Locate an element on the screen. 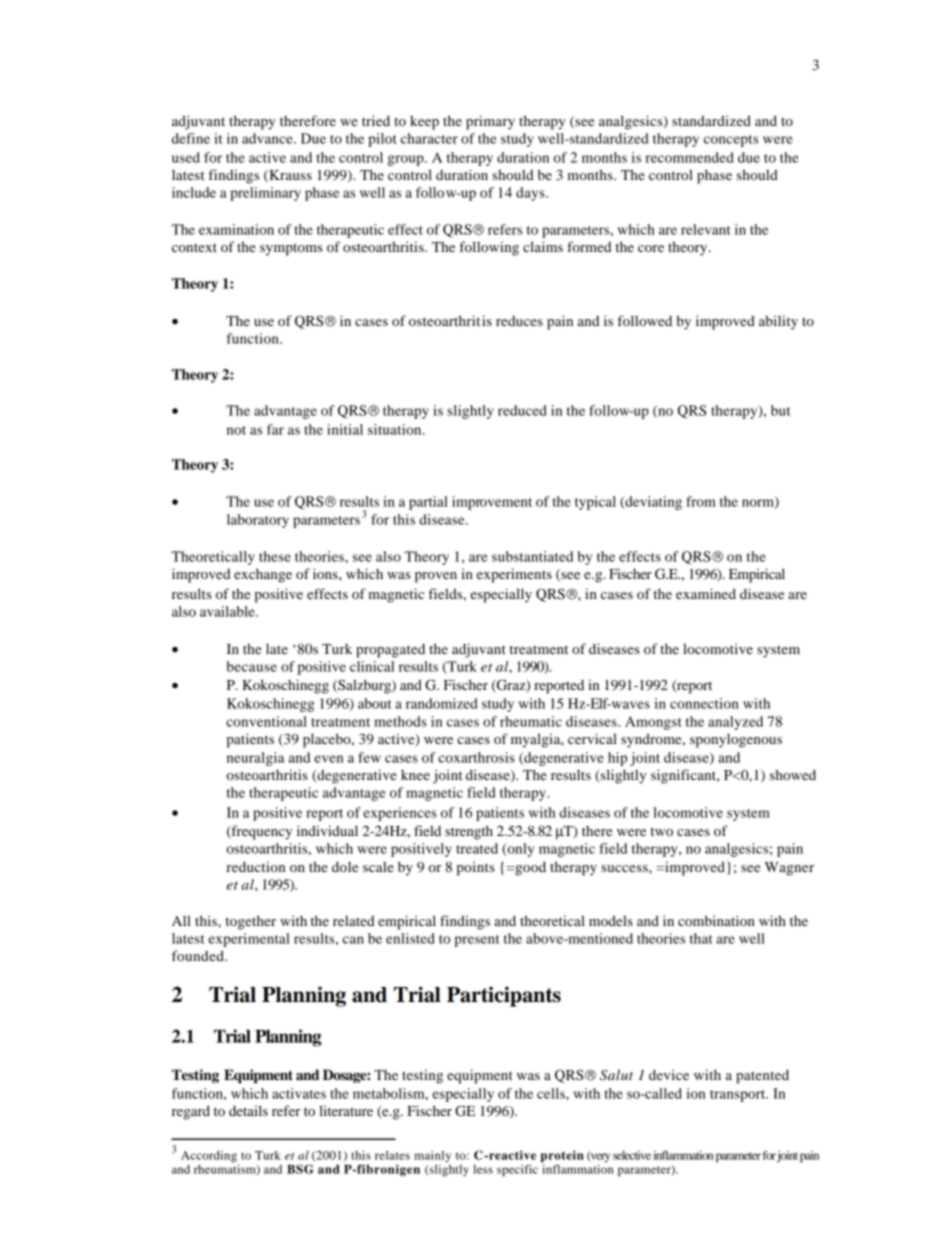  far is located at coordinates (275, 429).
